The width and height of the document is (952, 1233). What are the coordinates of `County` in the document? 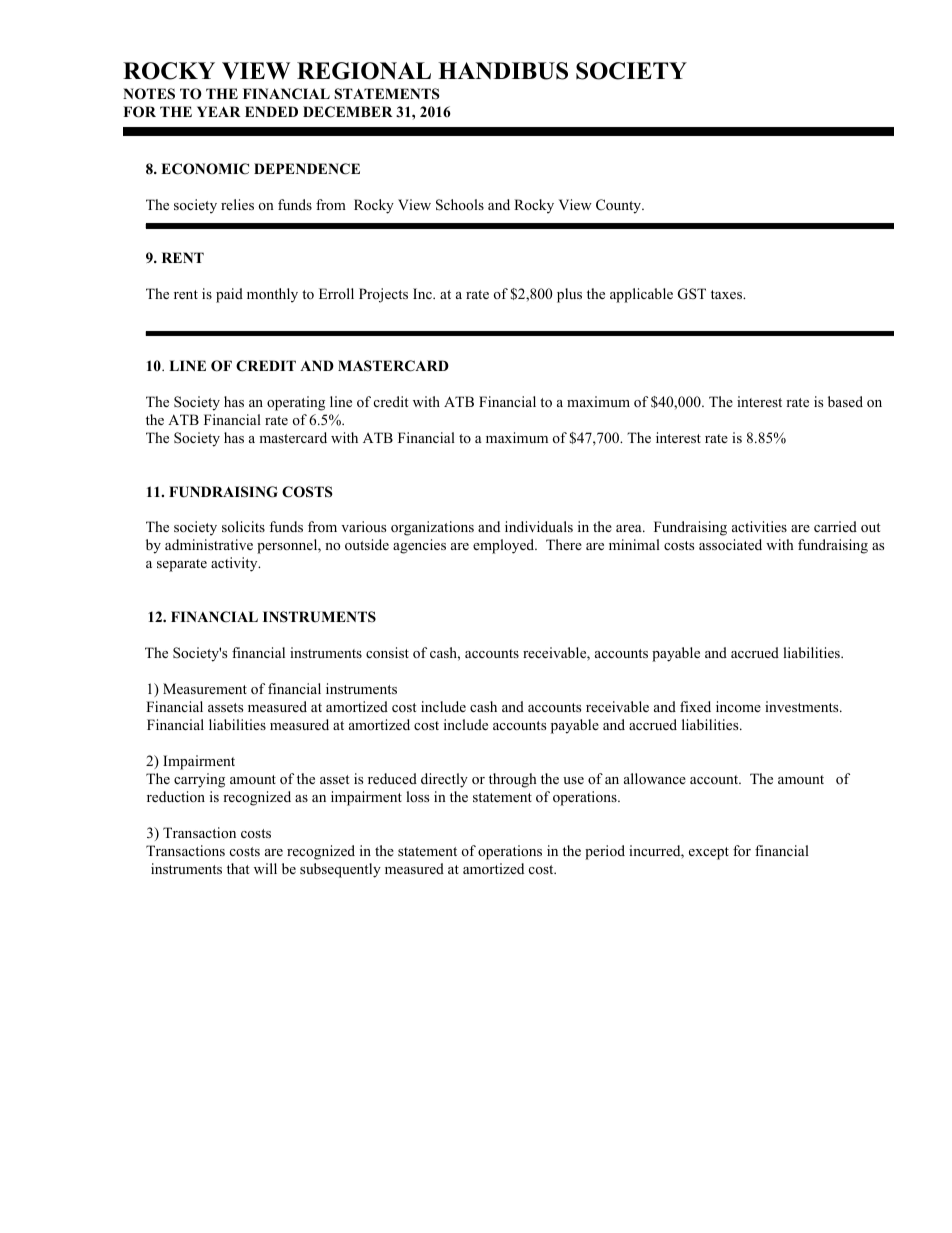 It's located at (620, 206).
